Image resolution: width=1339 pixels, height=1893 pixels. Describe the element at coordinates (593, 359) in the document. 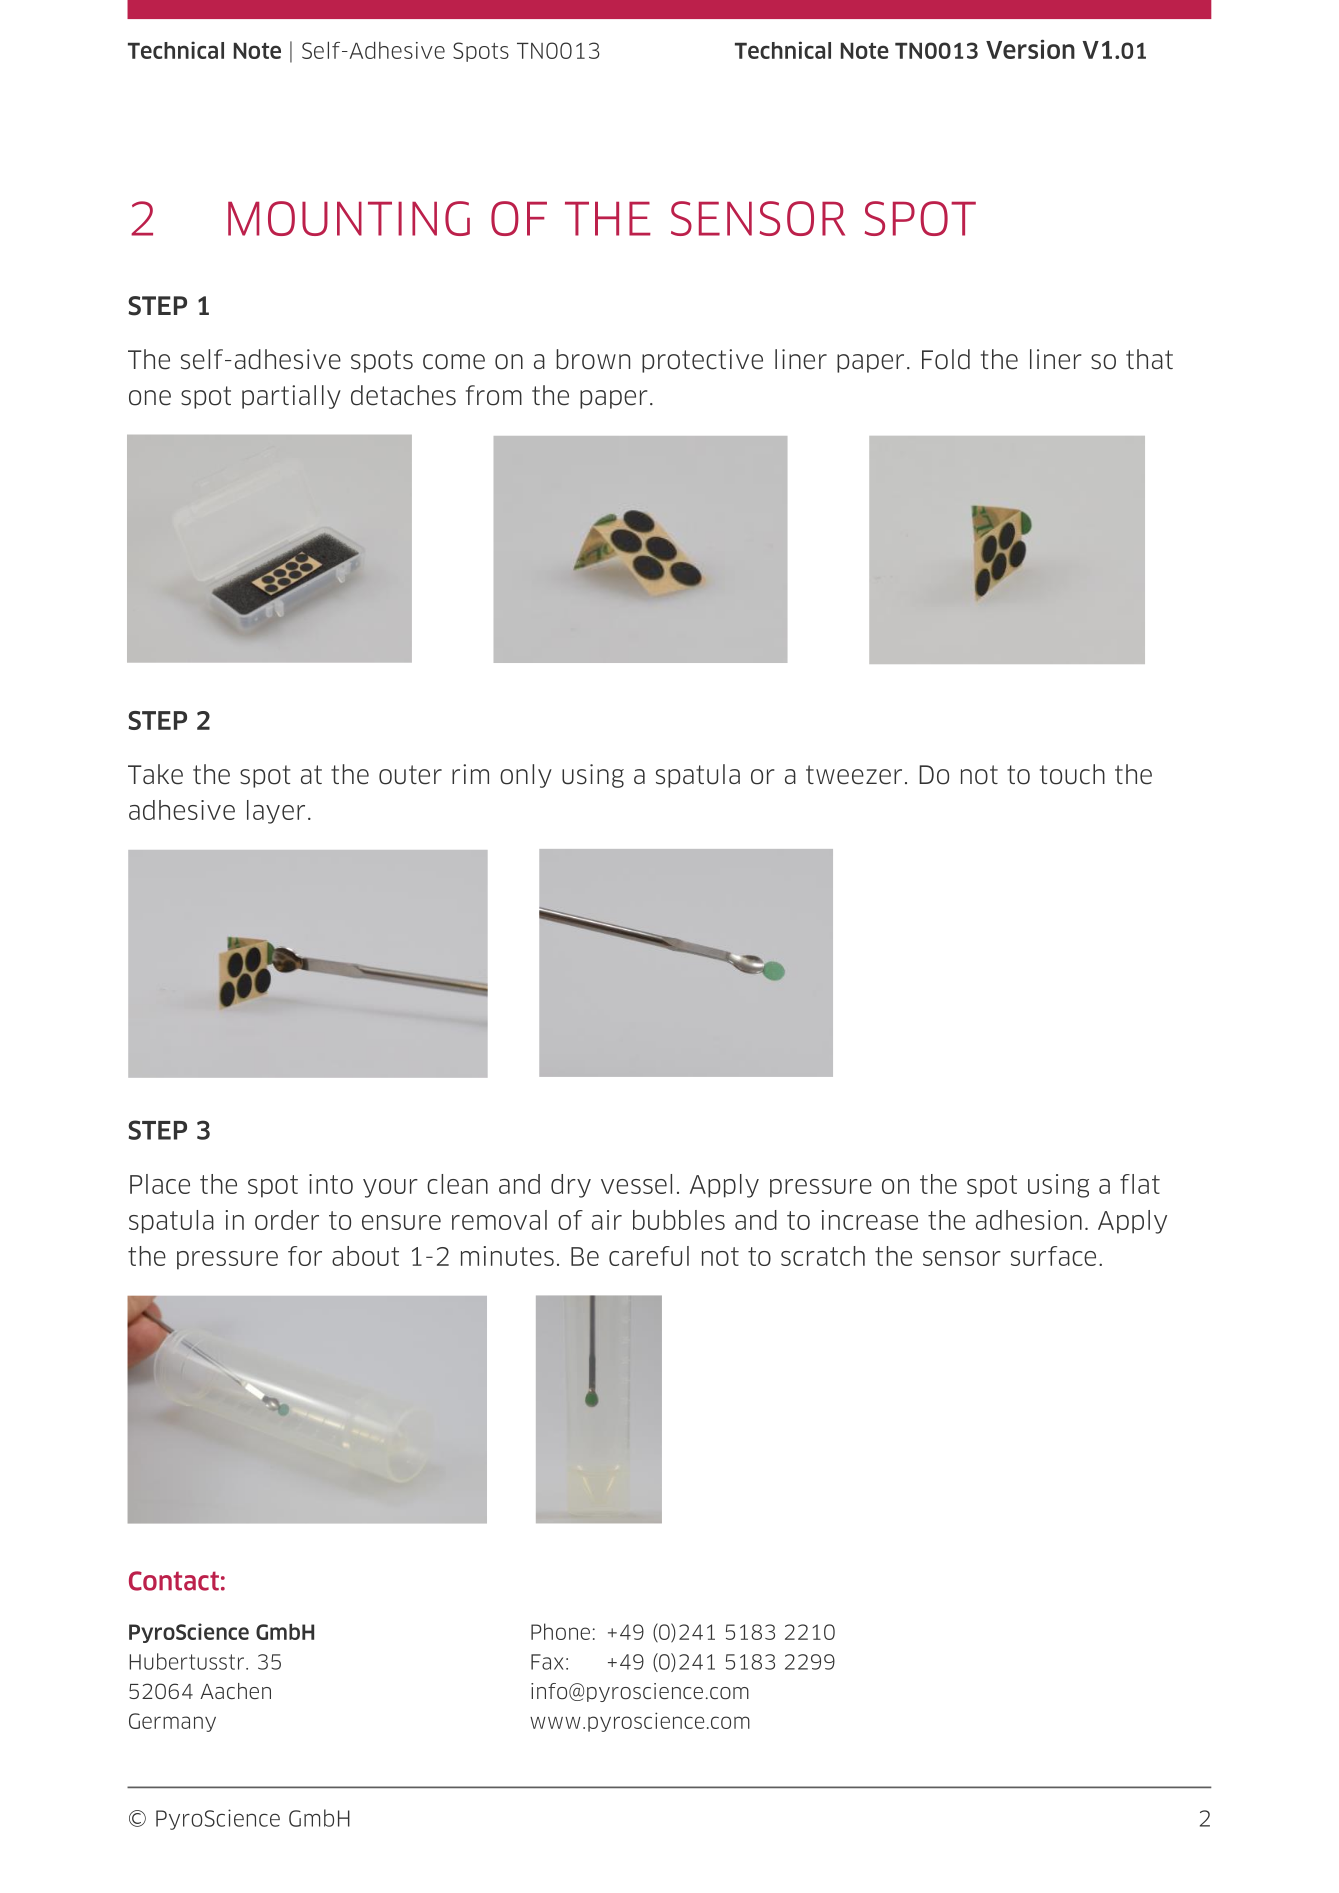

I see `brown` at that location.
